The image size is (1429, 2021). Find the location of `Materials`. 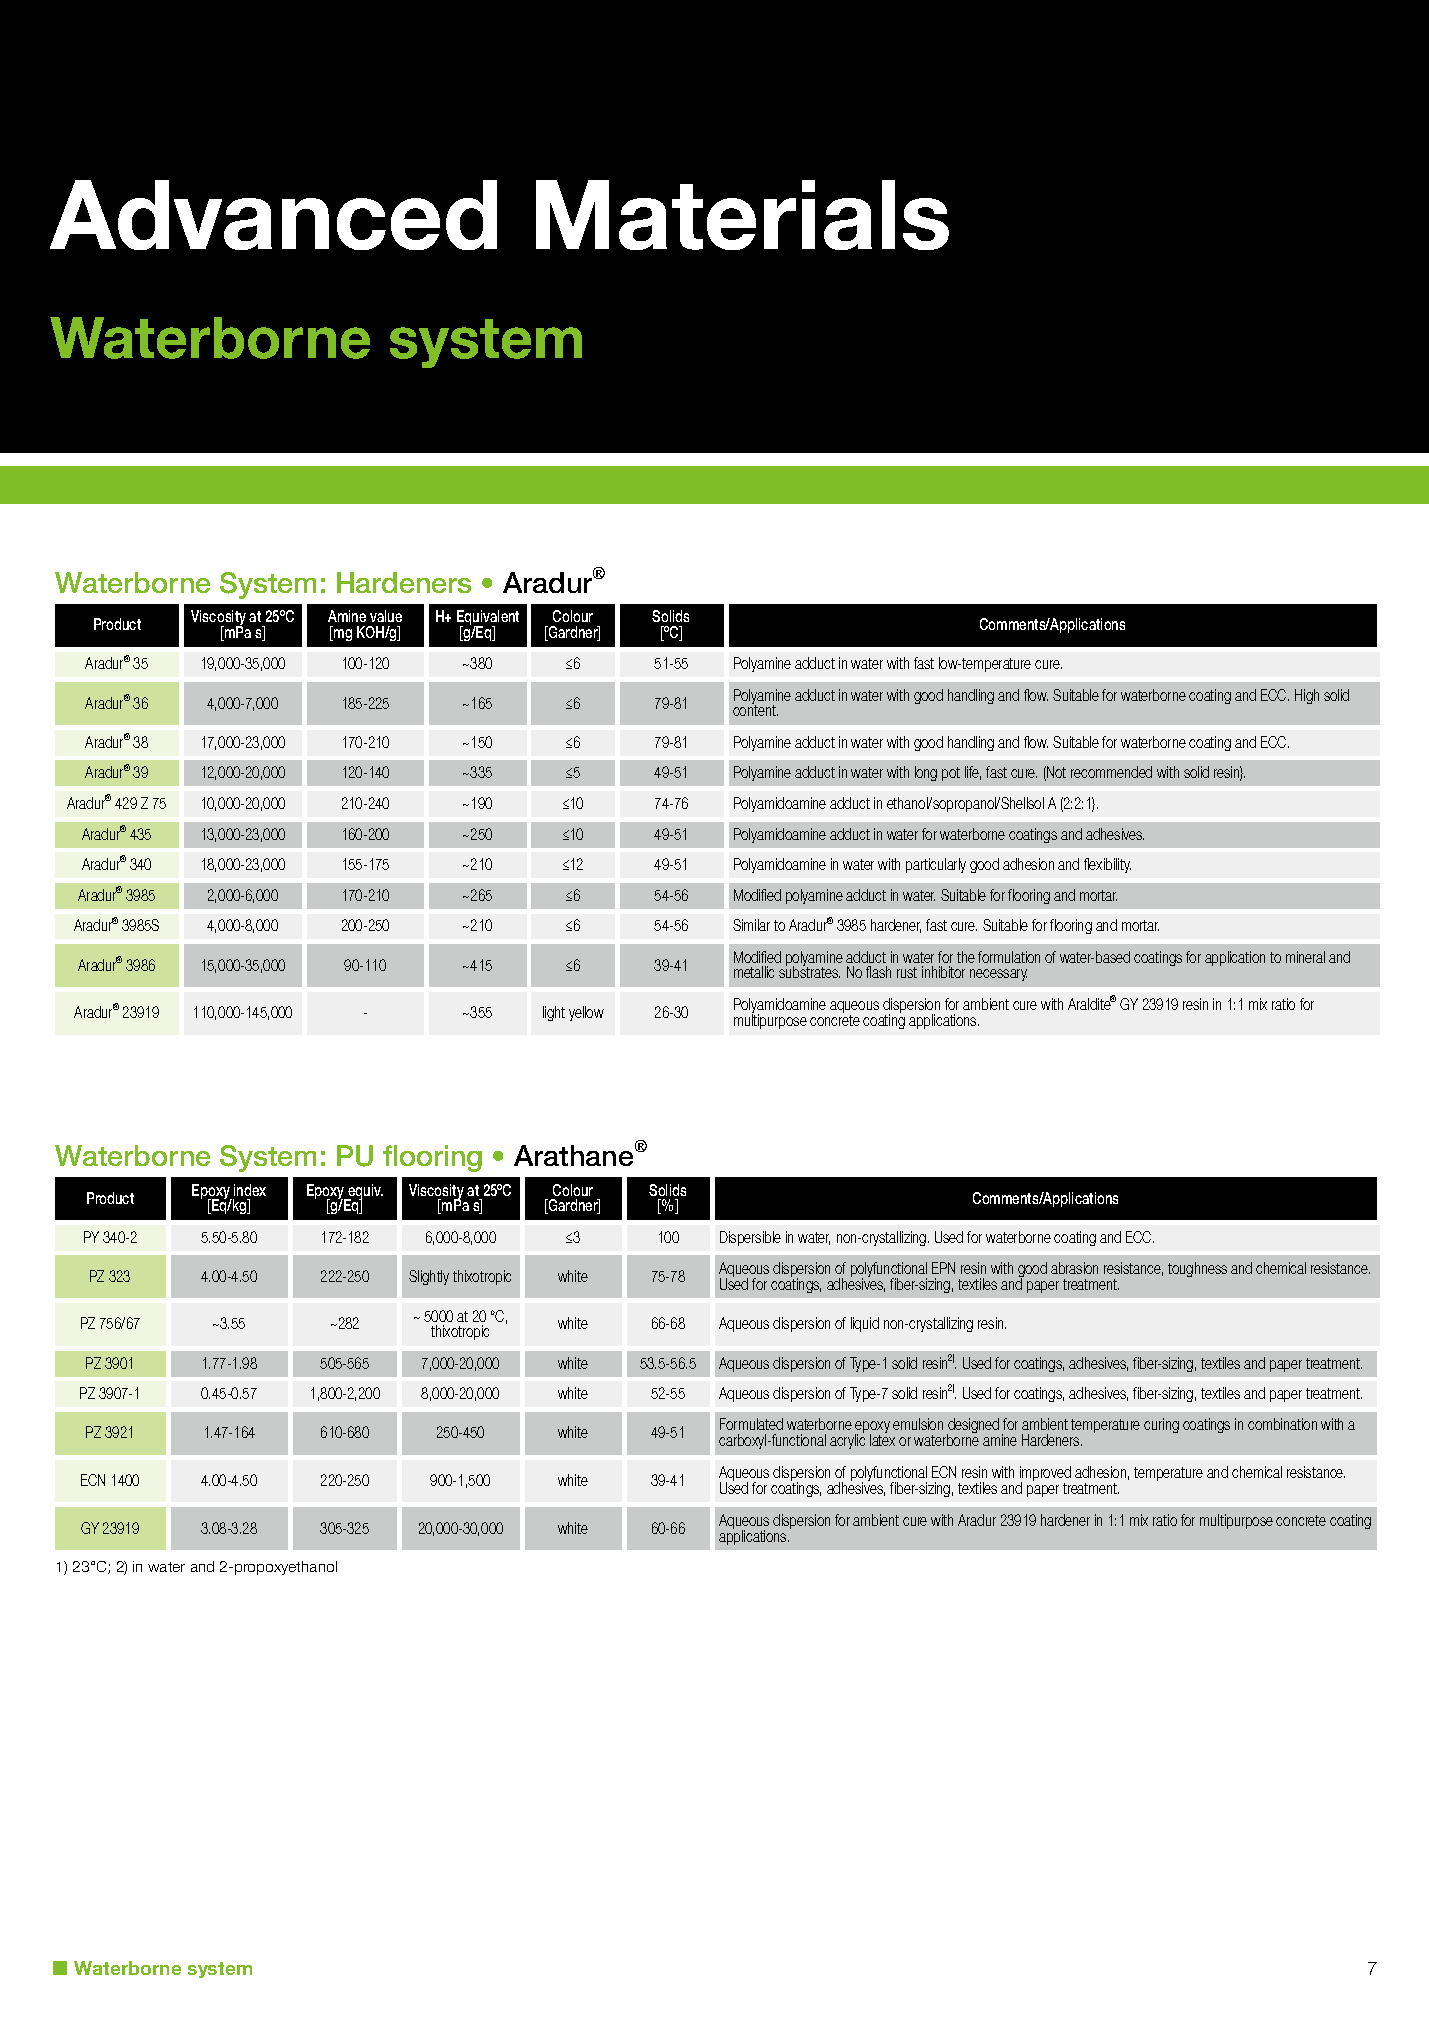

Materials is located at coordinates (742, 215).
